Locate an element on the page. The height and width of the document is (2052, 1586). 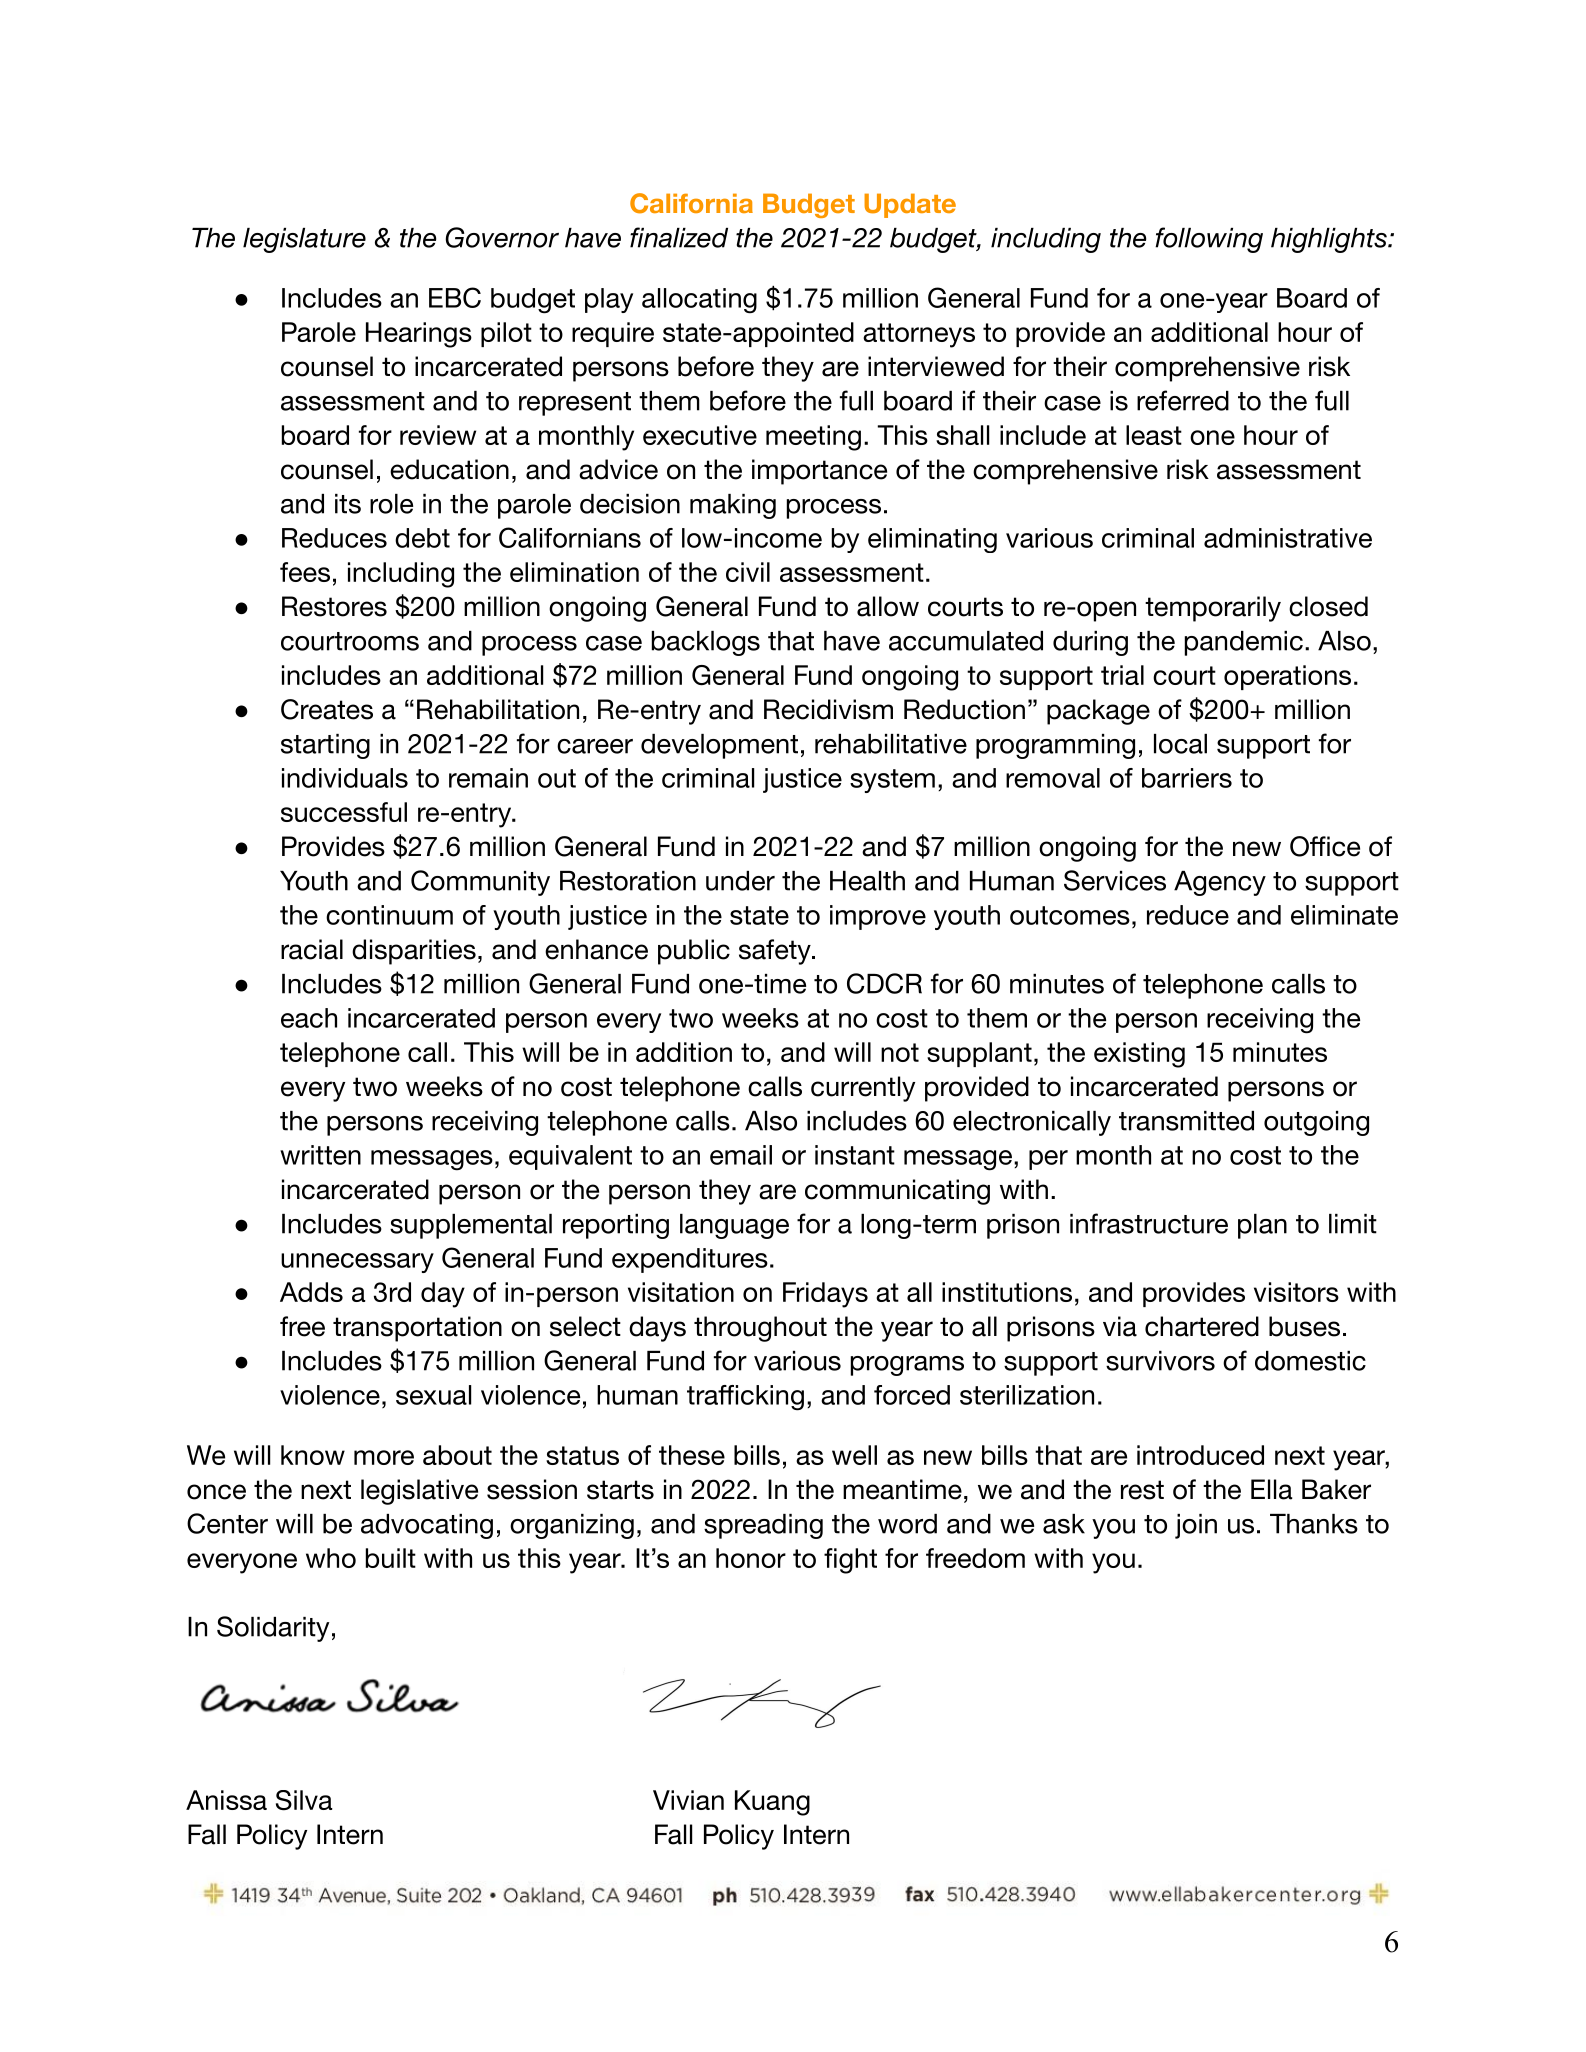
finalized is located at coordinates (679, 237).
